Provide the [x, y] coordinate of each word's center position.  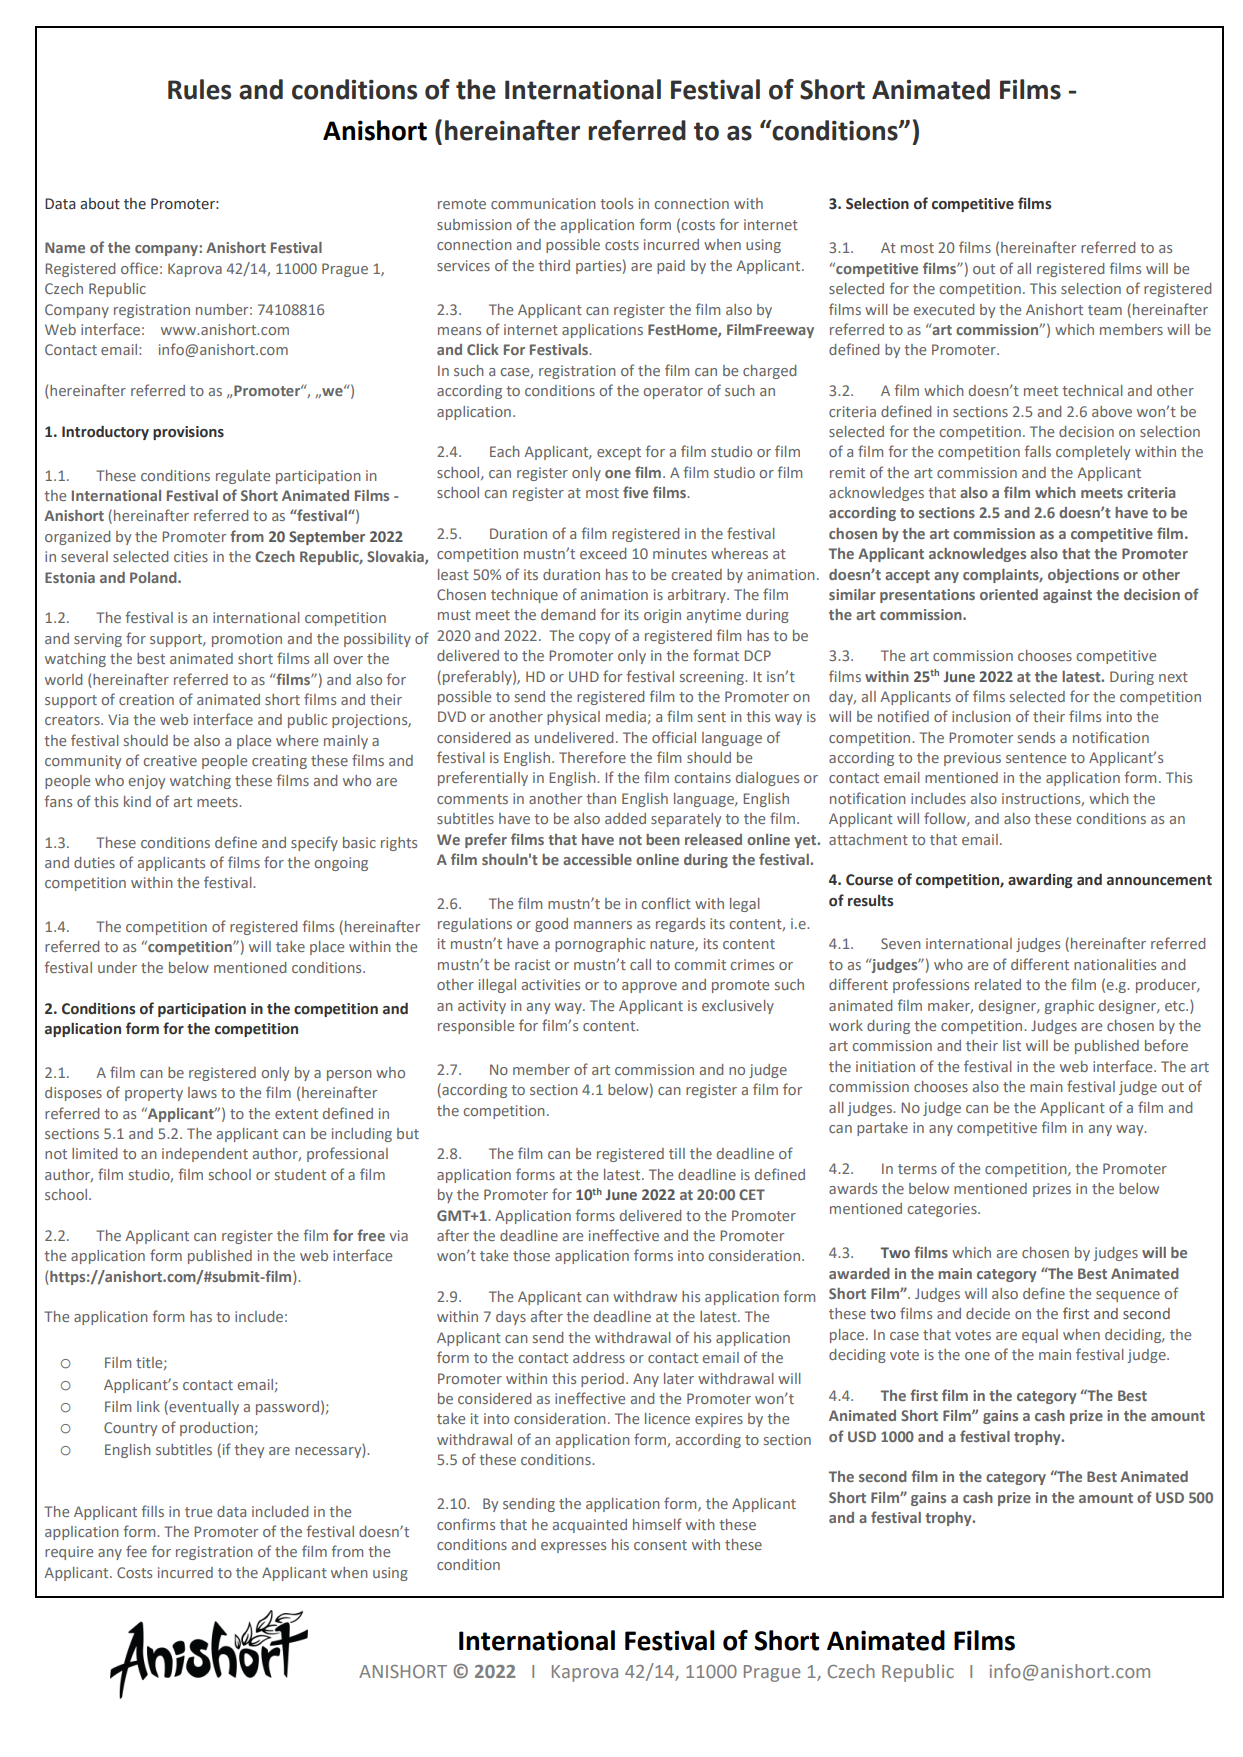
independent [205, 1155]
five [635, 492]
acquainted [590, 1526]
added [625, 818]
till [677, 1153]
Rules [199, 89]
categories [943, 1210]
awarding [1040, 881]
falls [1037, 451]
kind [137, 801]
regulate [243, 477]
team [1105, 310]
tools [616, 203]
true [198, 1512]
